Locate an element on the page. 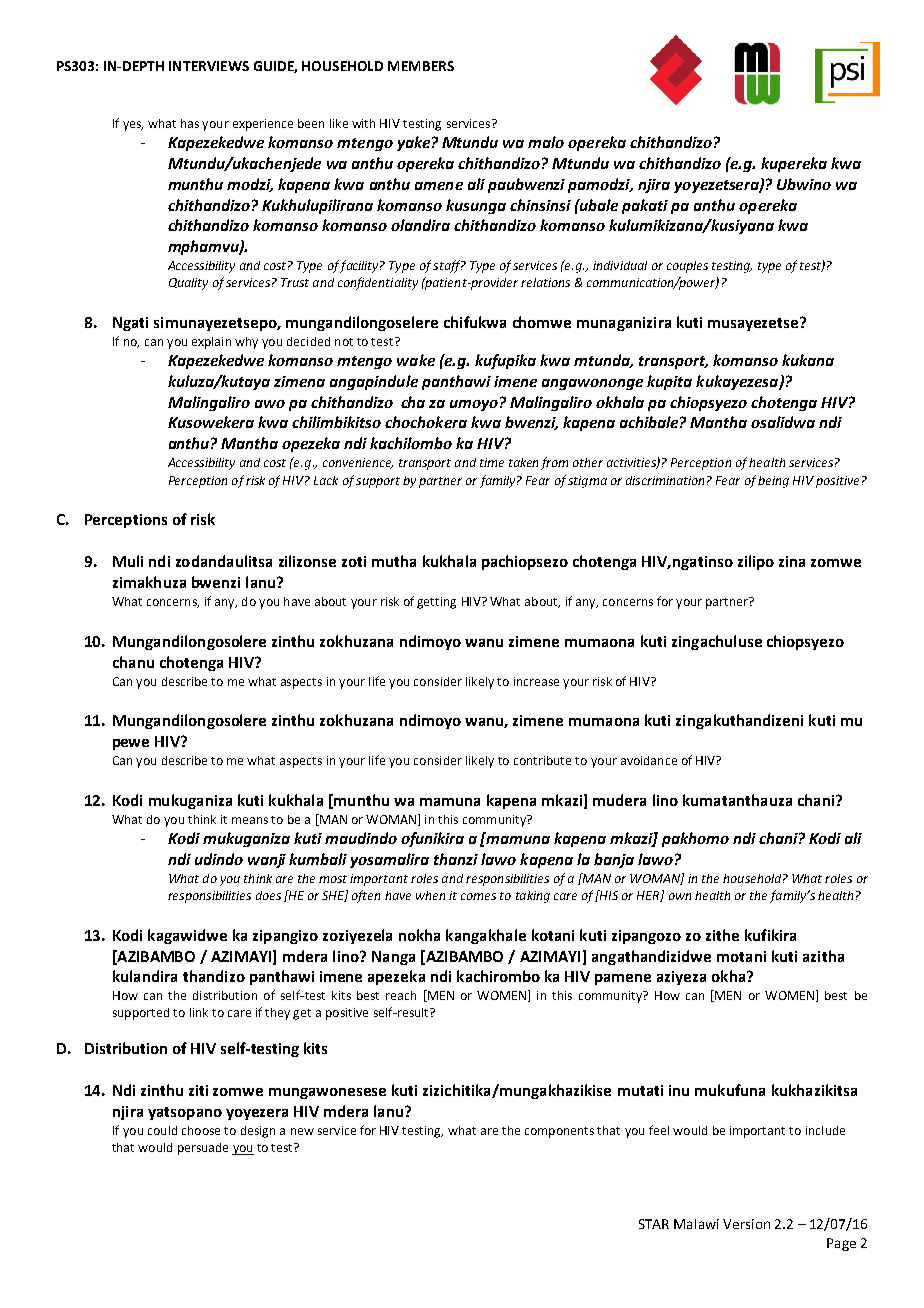 The image size is (924, 1308). explain is located at coordinates (211, 343).
